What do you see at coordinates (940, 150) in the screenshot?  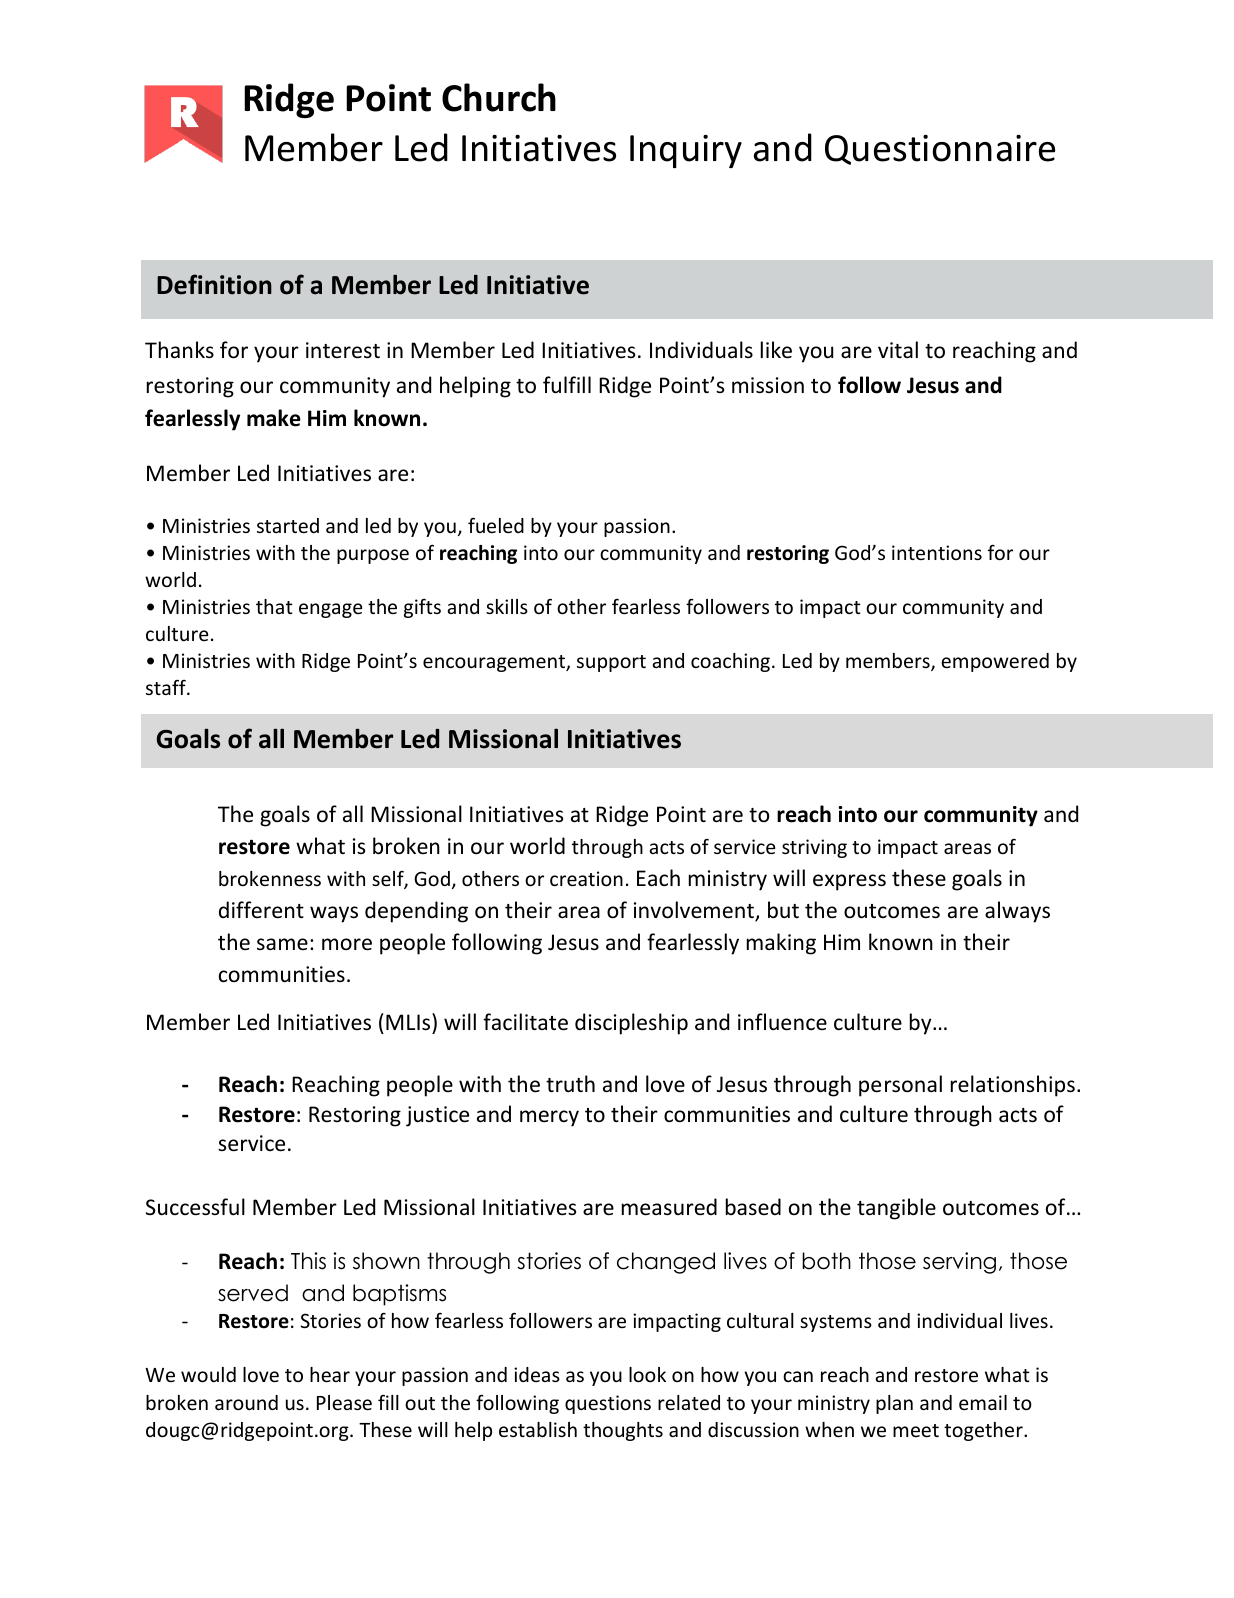 I see `Questionnaire` at bounding box center [940, 150].
